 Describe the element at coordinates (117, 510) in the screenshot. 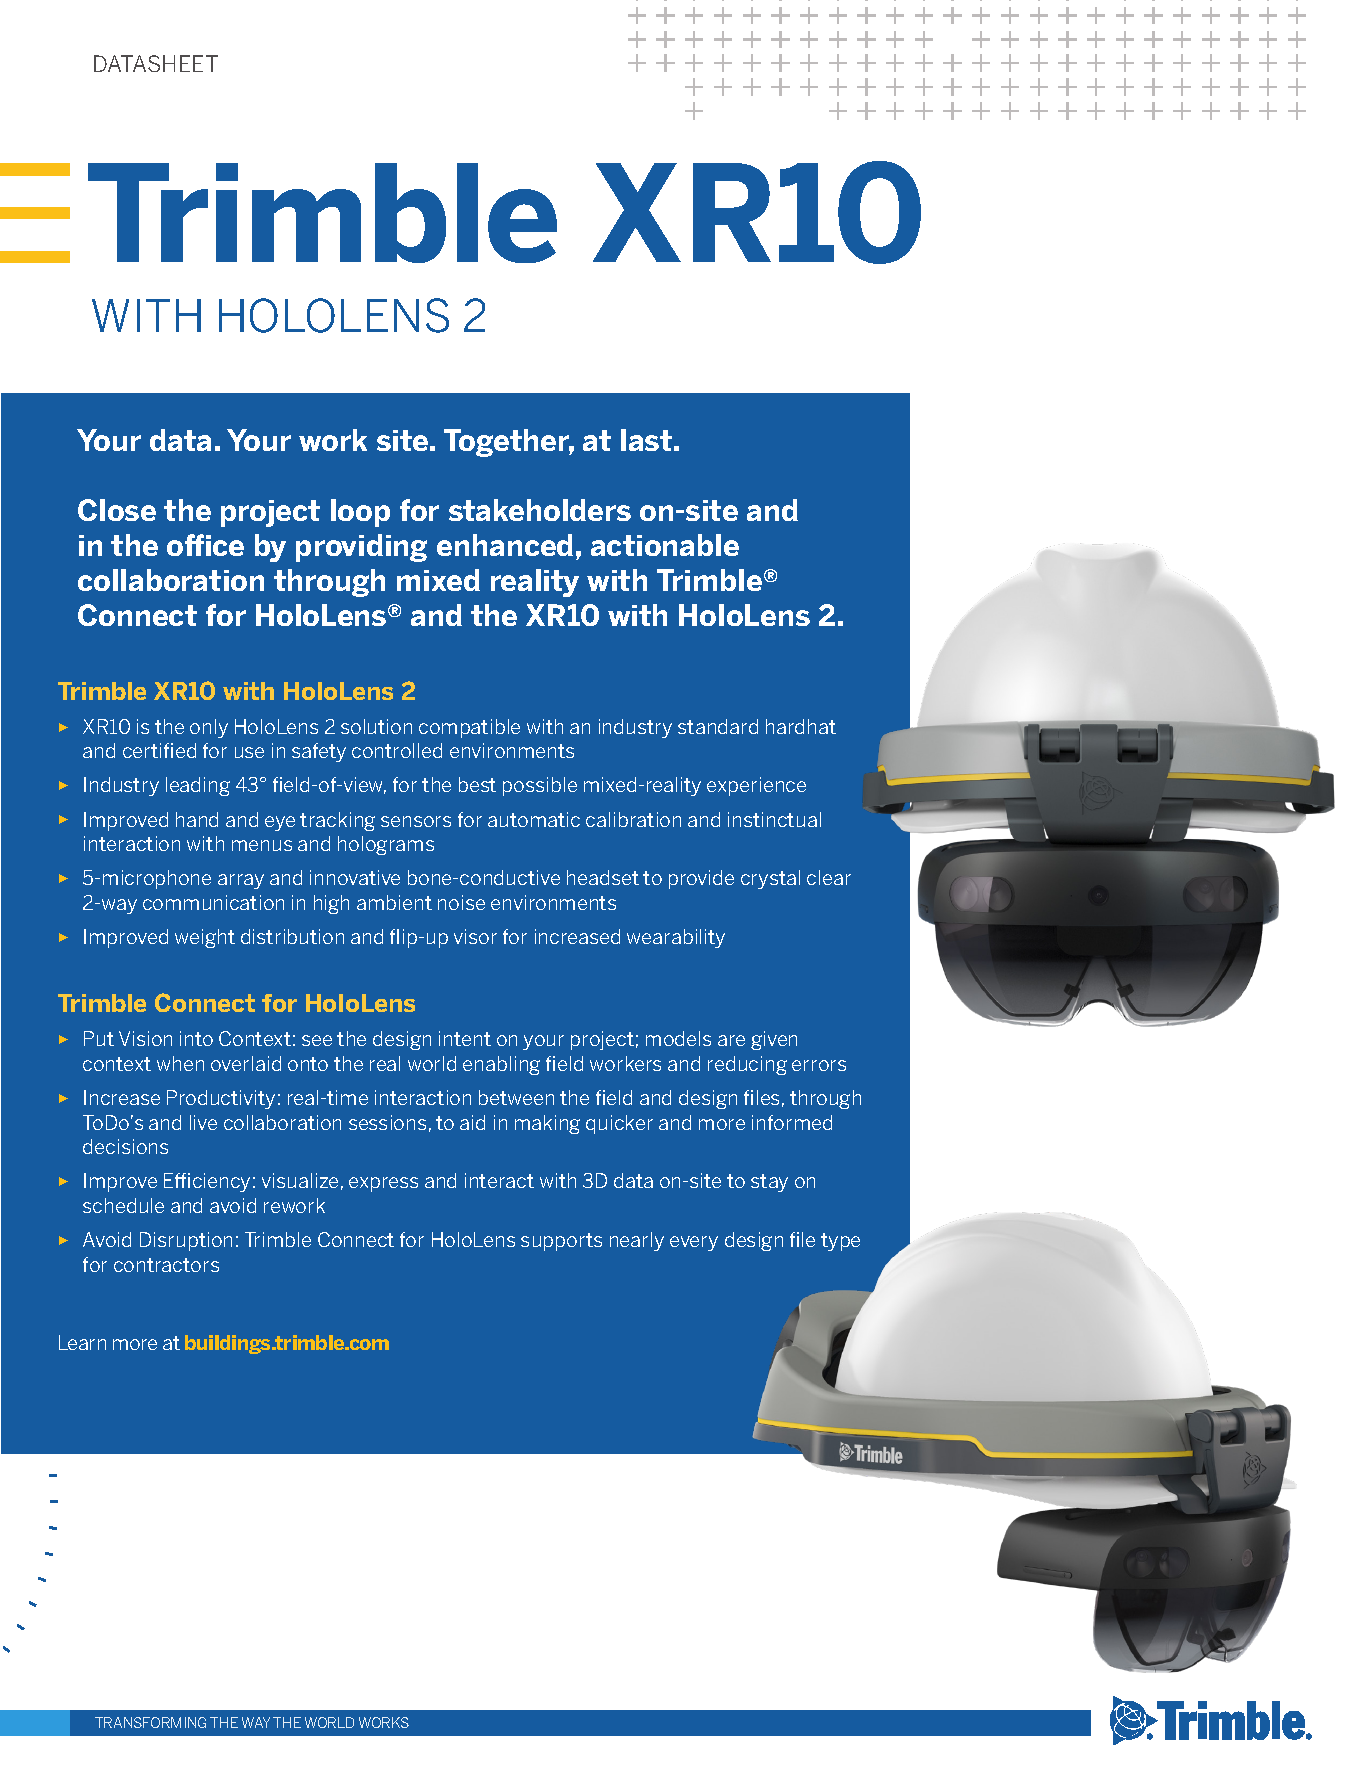

I see `Close` at that location.
